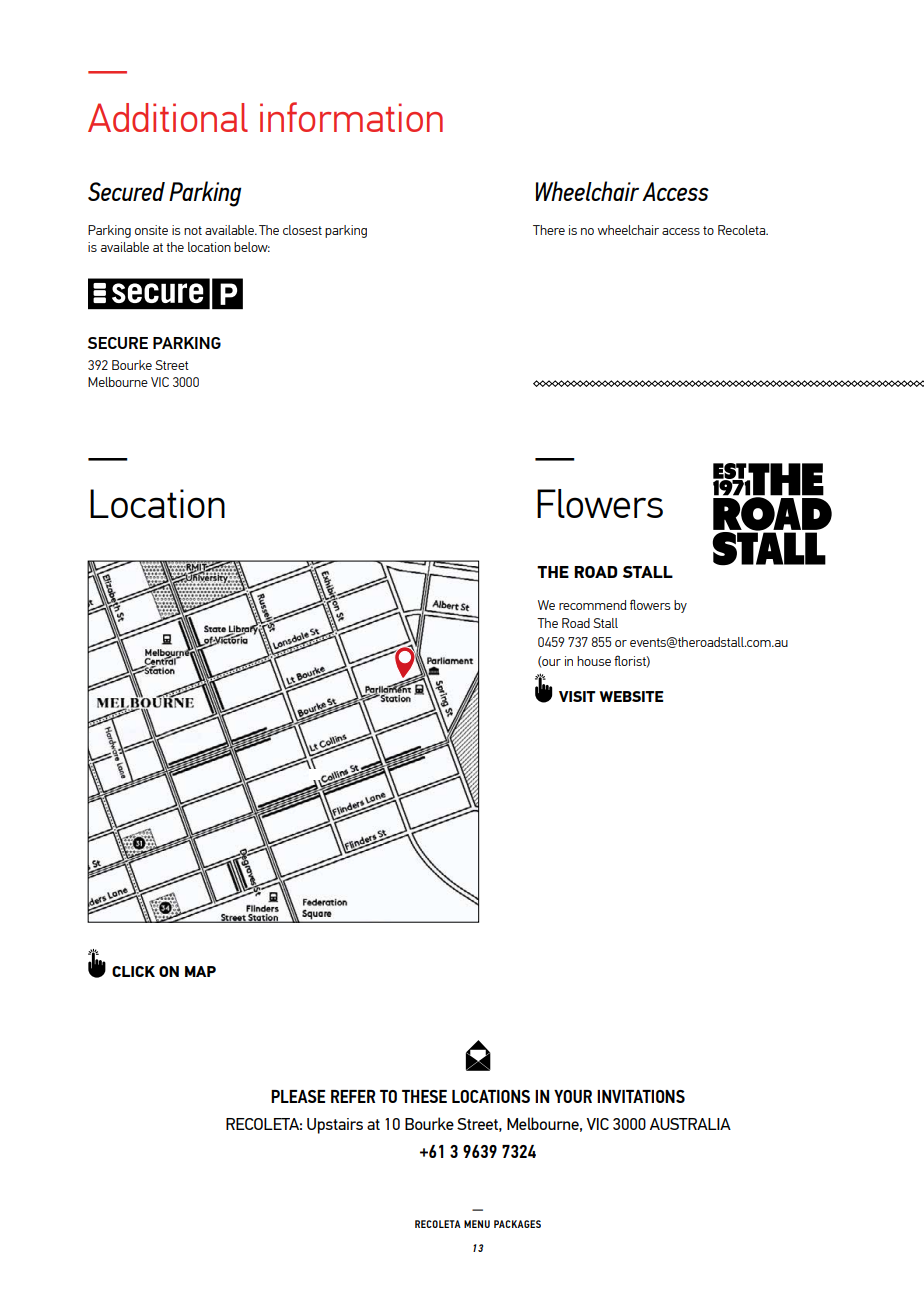 The width and height of the screenshot is (924, 1308). What do you see at coordinates (351, 117) in the screenshot?
I see `information` at bounding box center [351, 117].
